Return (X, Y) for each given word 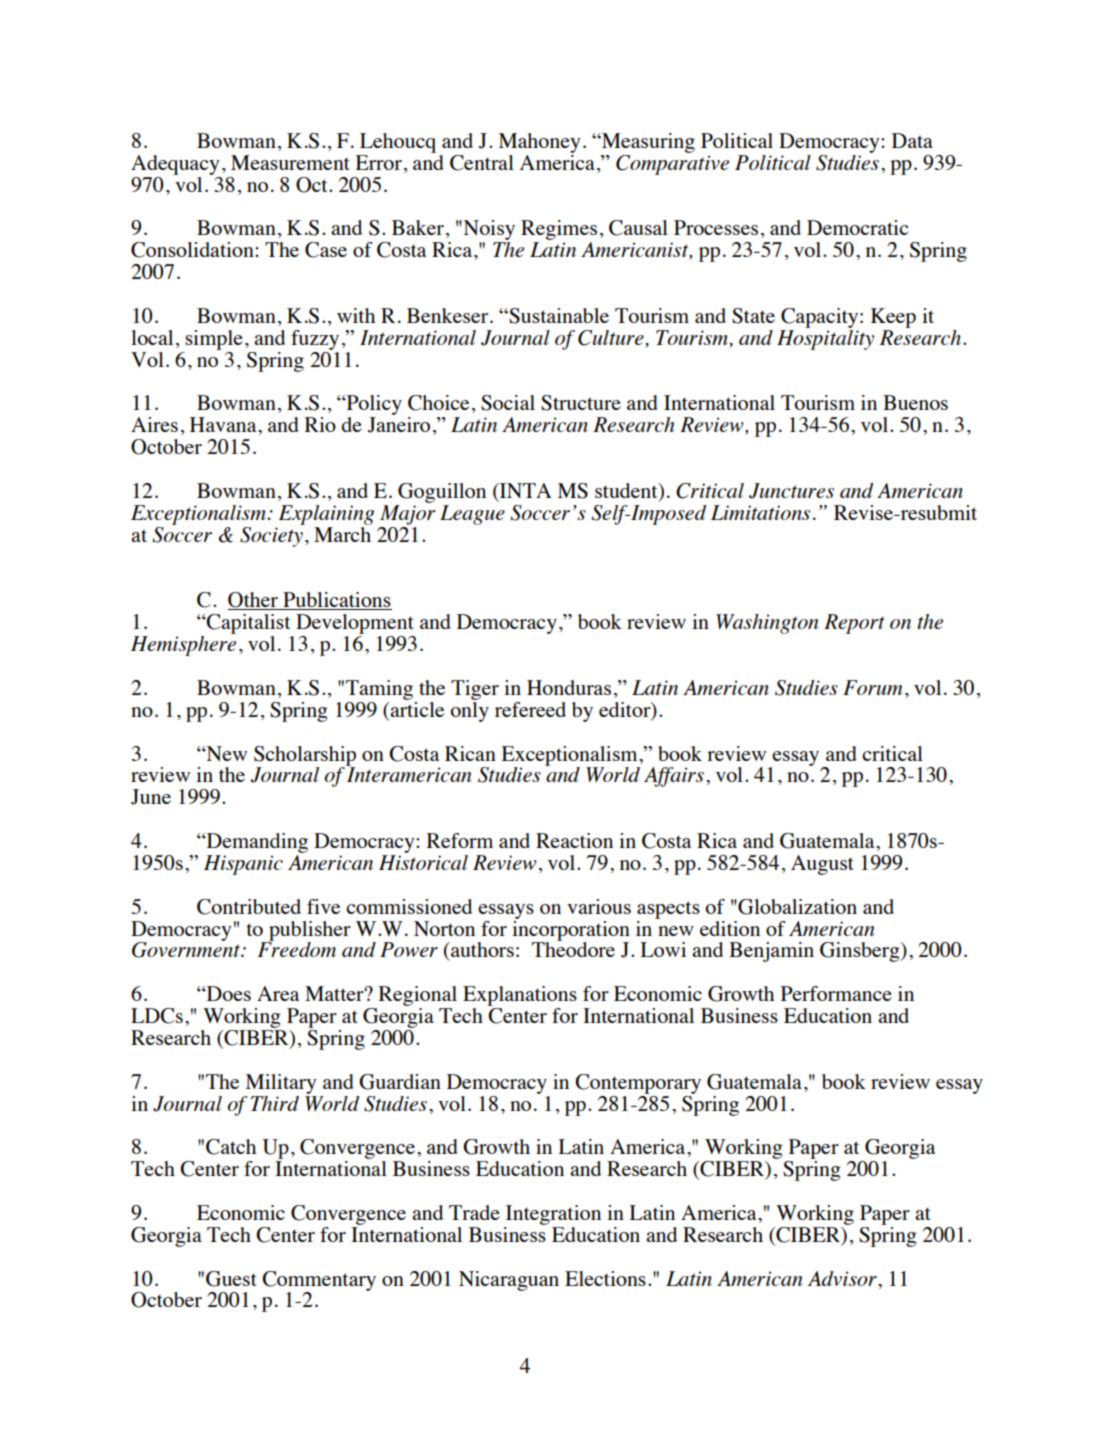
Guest (231, 1279)
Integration (553, 1215)
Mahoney (540, 143)
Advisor (843, 1278)
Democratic (857, 227)
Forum (872, 687)
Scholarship (305, 757)
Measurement (290, 162)
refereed (530, 709)
